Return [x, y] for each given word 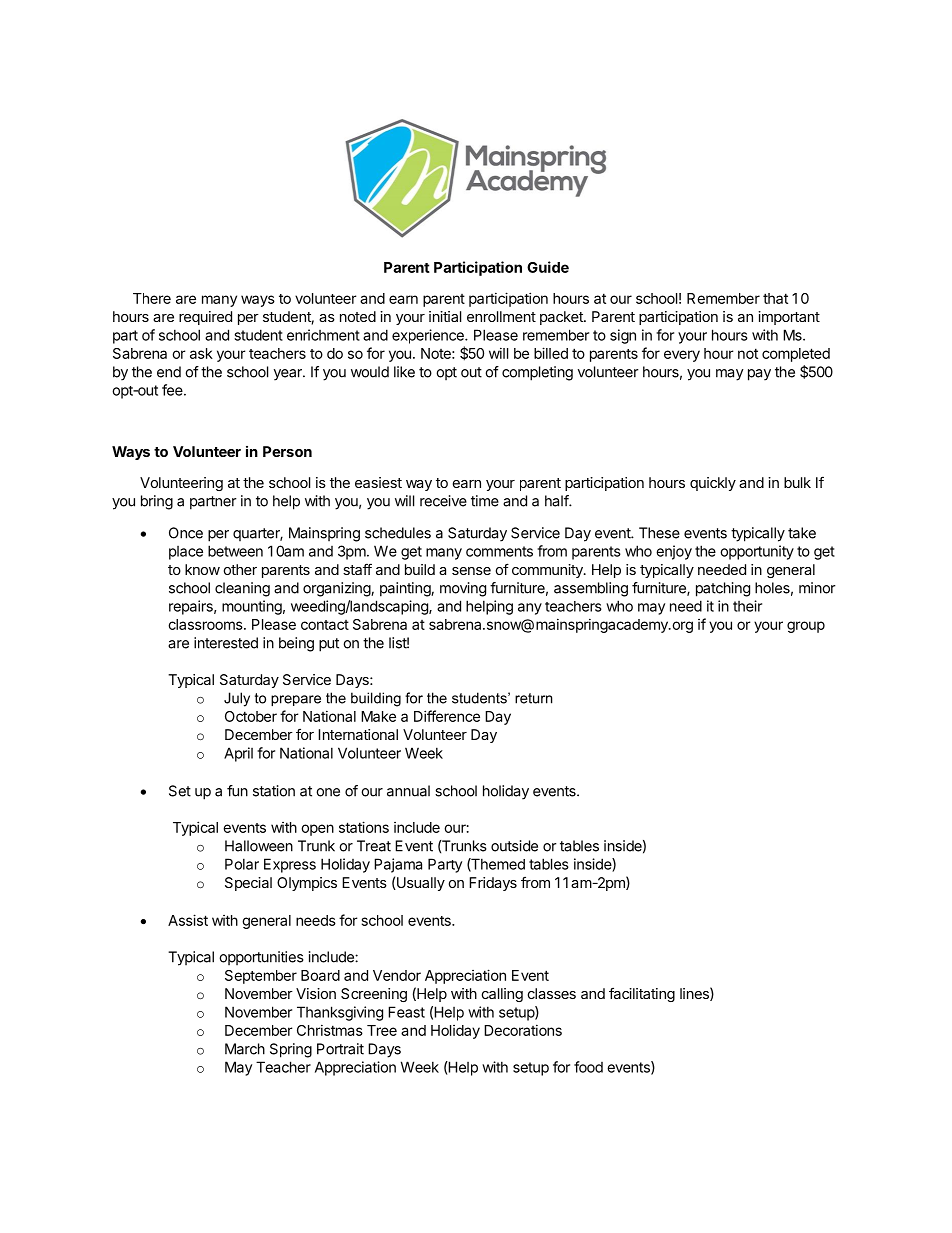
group [806, 627]
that [775, 298]
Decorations [523, 1030]
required [205, 318]
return [533, 698]
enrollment [501, 316]
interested [226, 643]
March [245, 1049]
